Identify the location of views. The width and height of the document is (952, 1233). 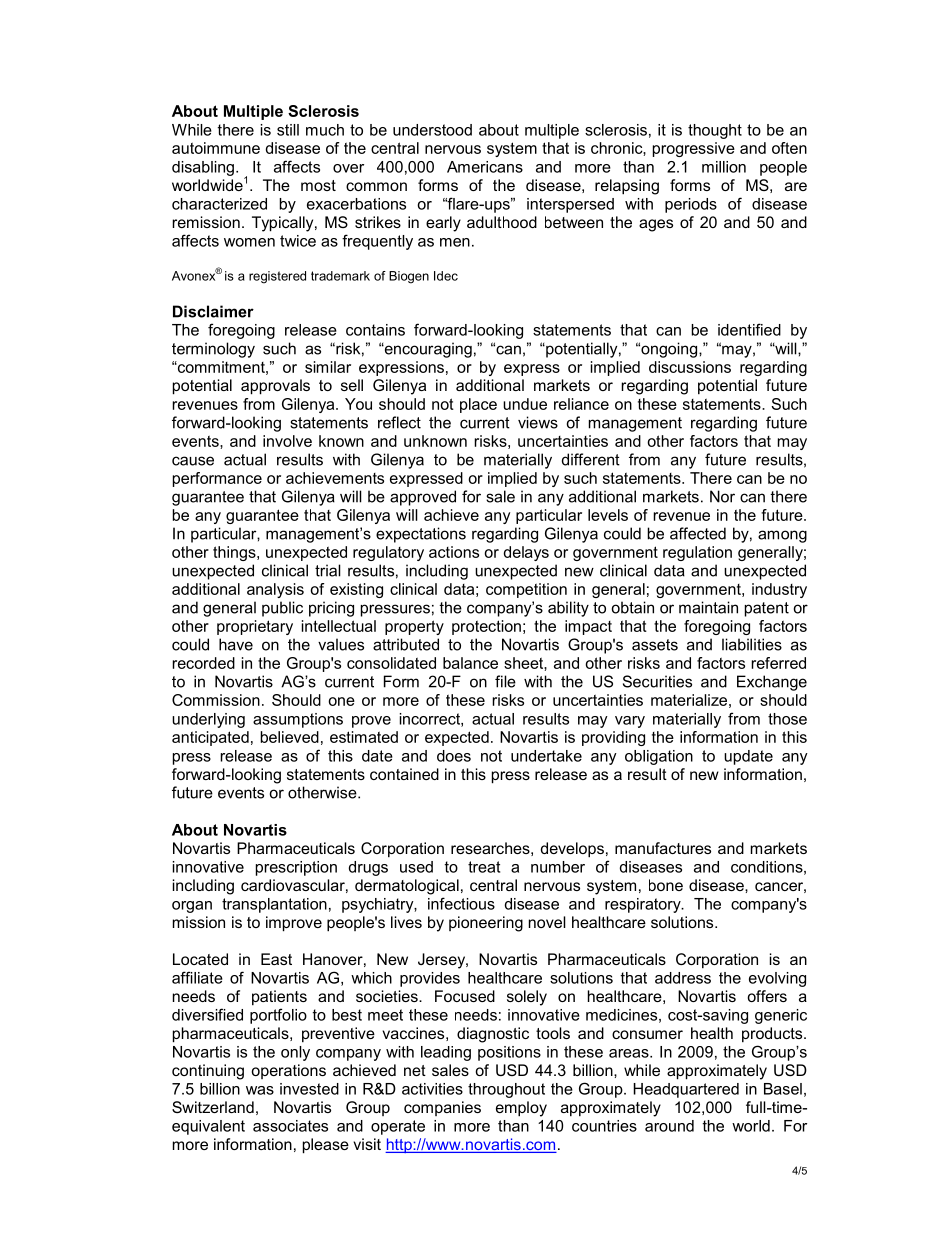
(538, 422).
